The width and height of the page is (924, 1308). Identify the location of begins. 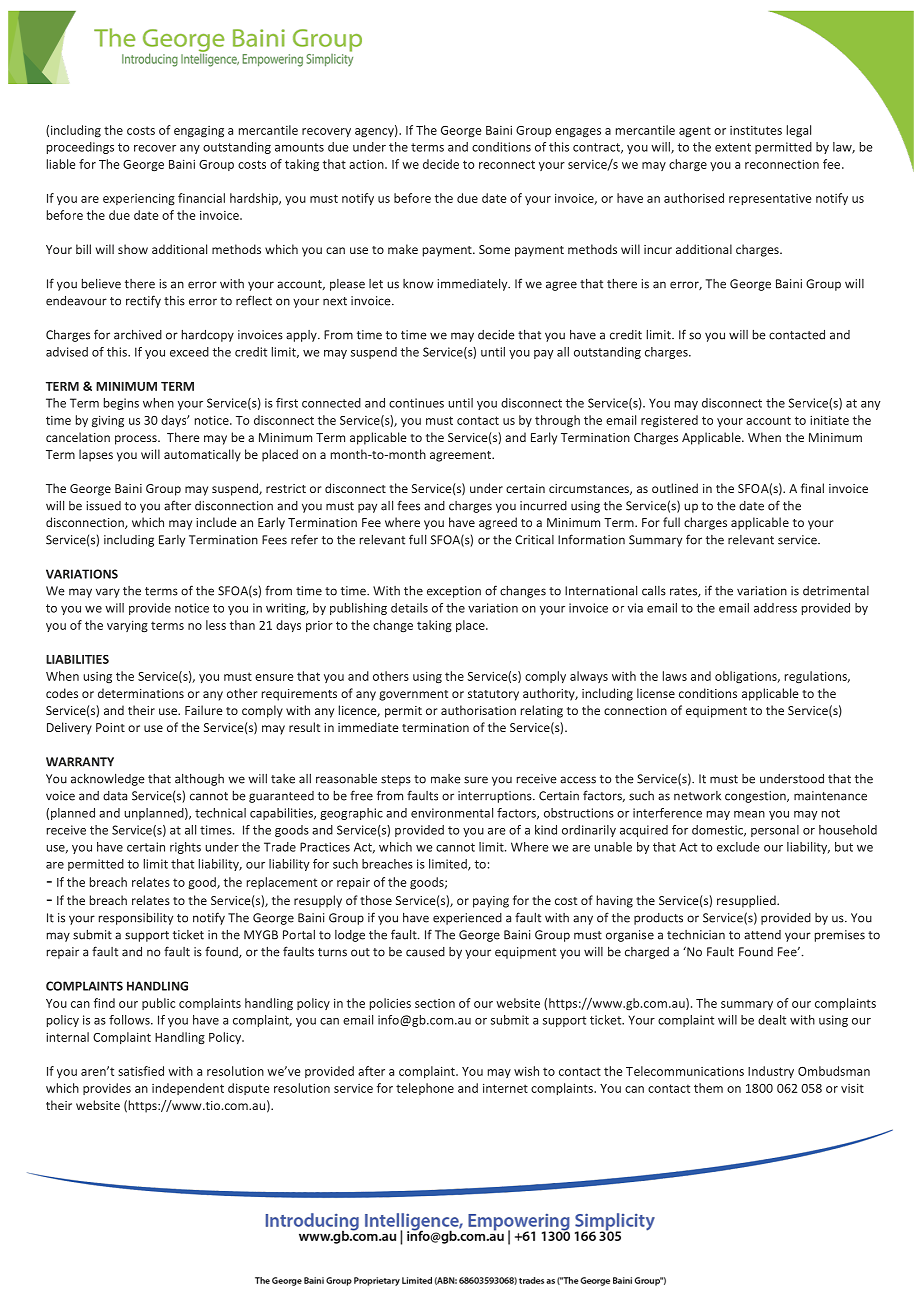
(121, 404).
